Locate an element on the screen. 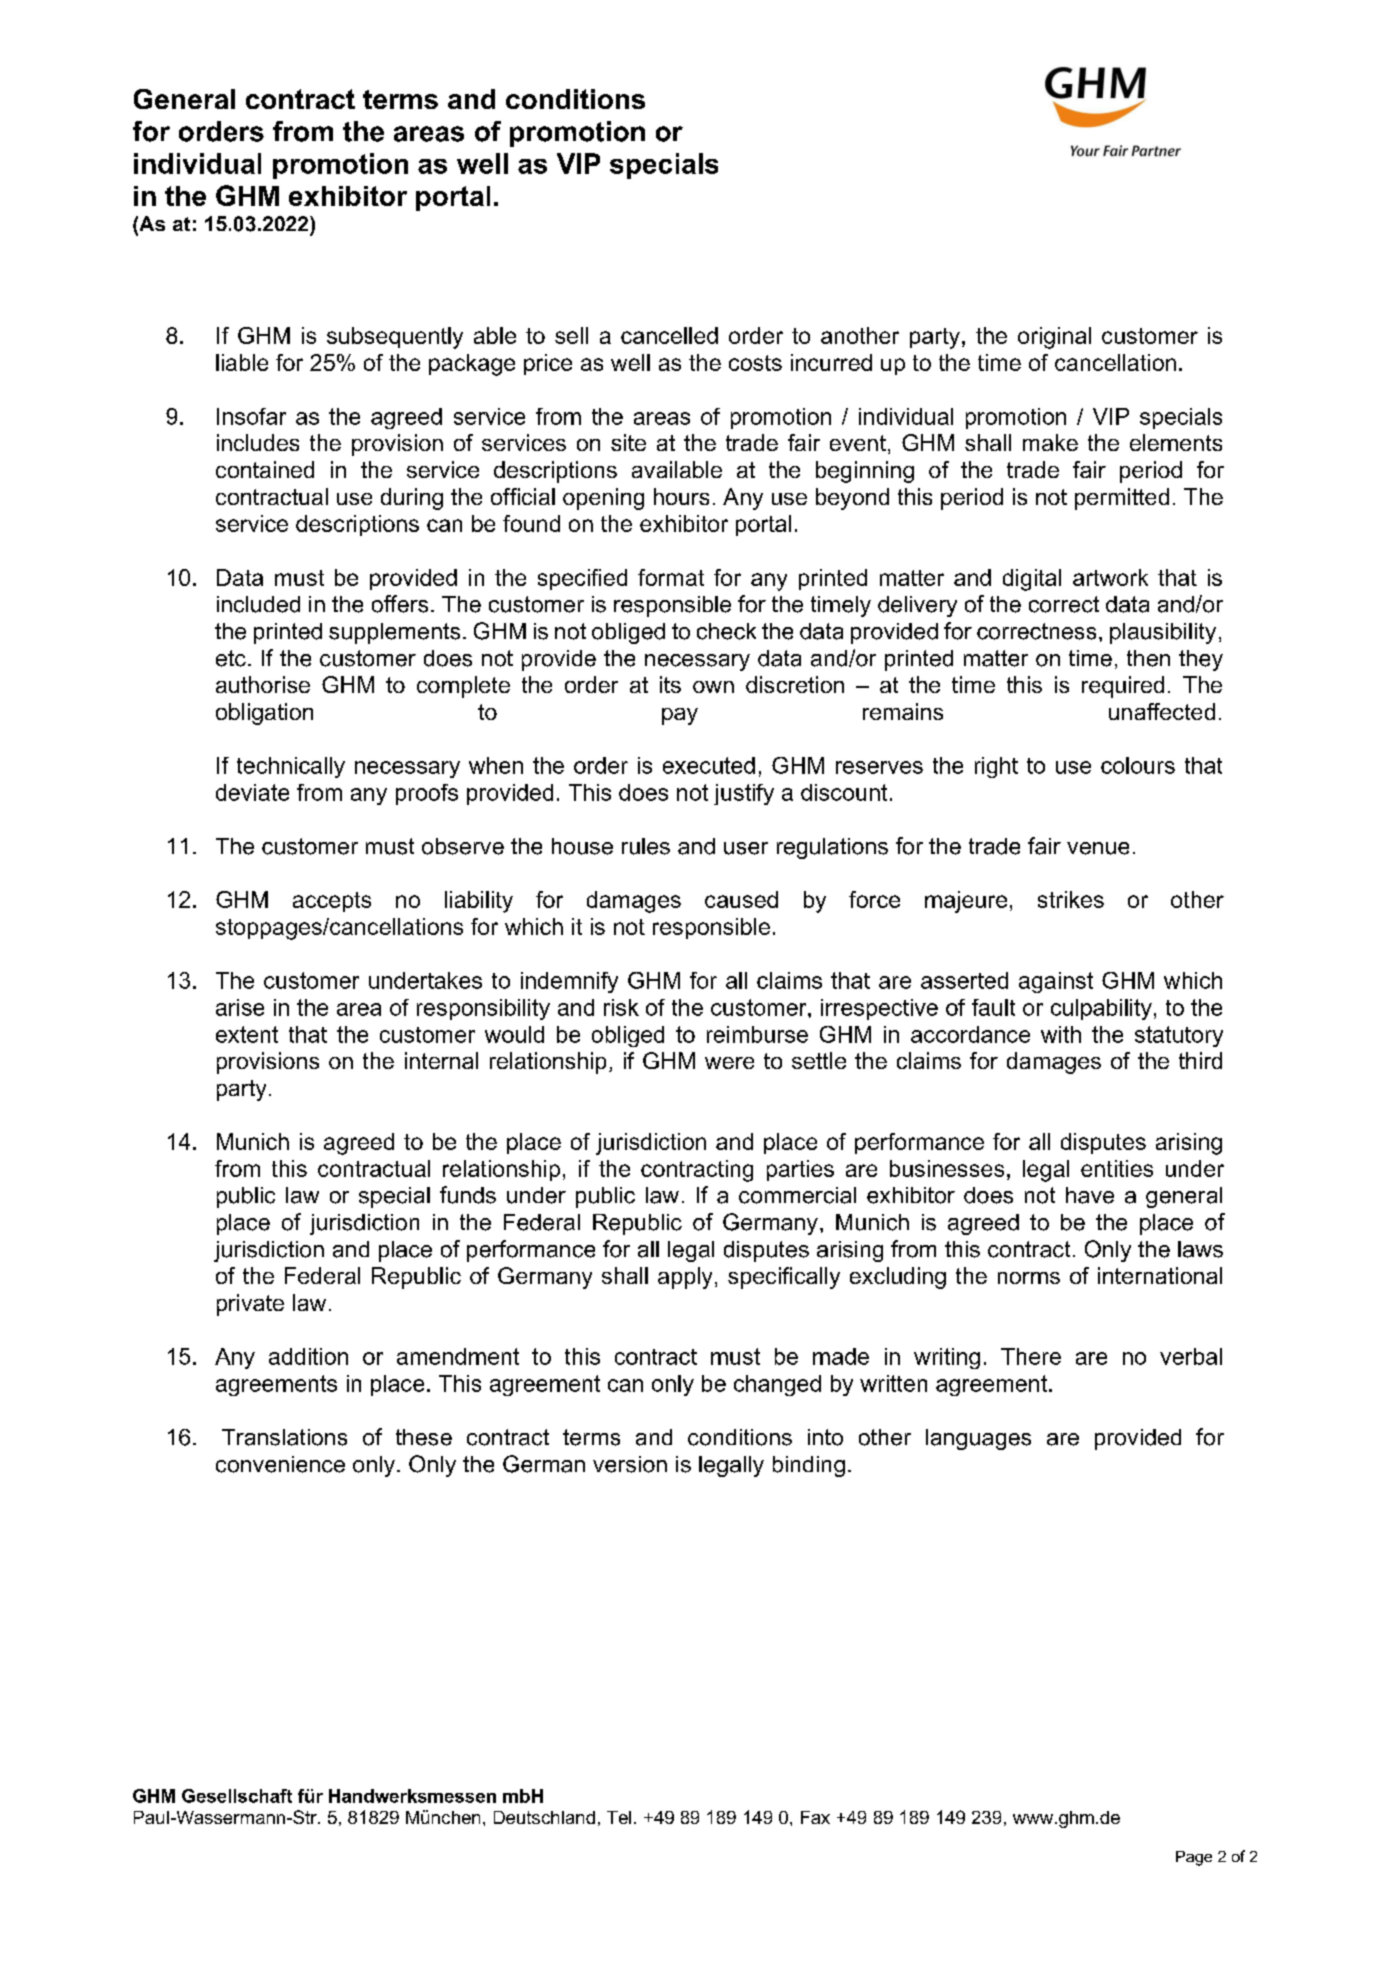  required is located at coordinates (1123, 687).
